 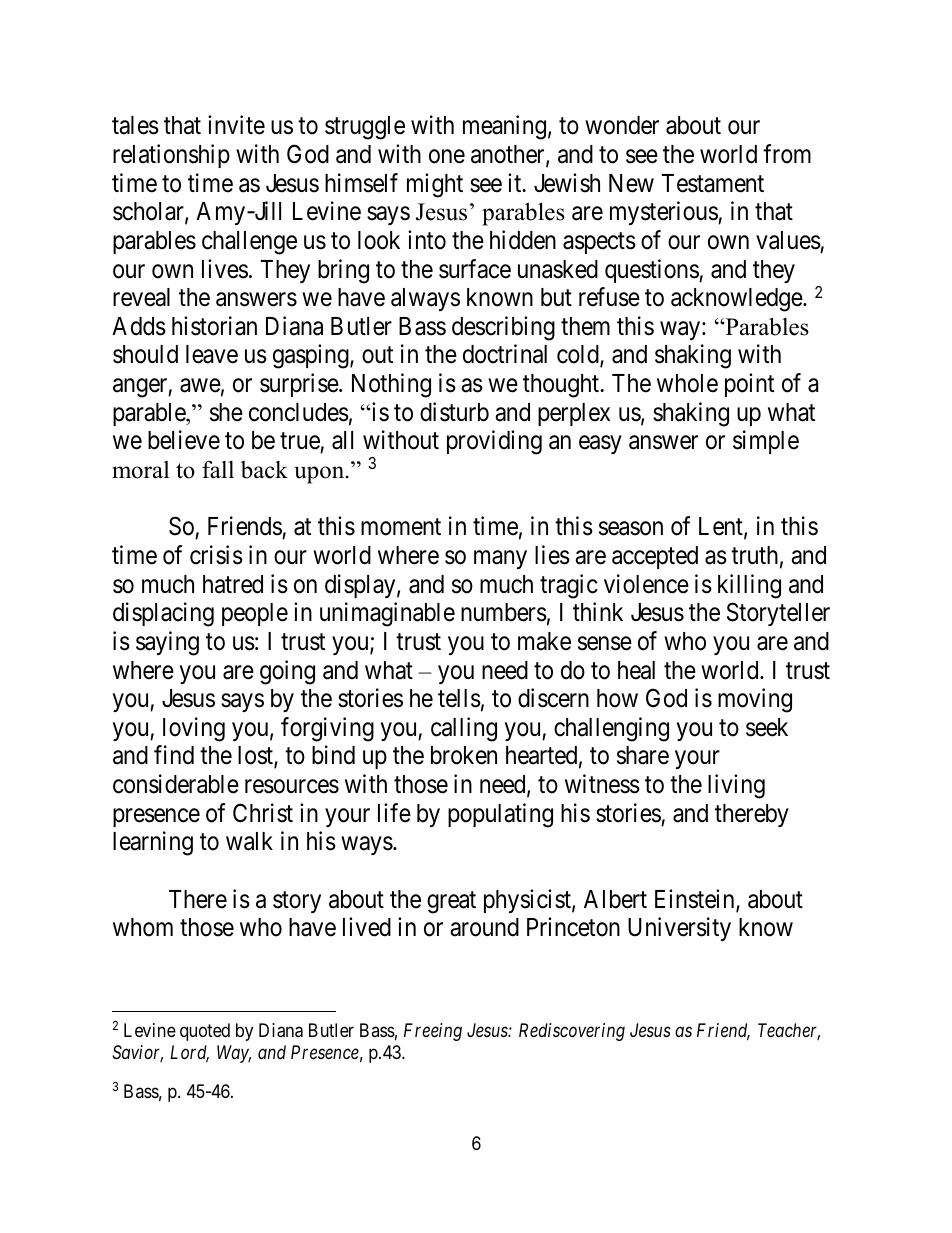 I want to click on calling, so click(x=464, y=729).
